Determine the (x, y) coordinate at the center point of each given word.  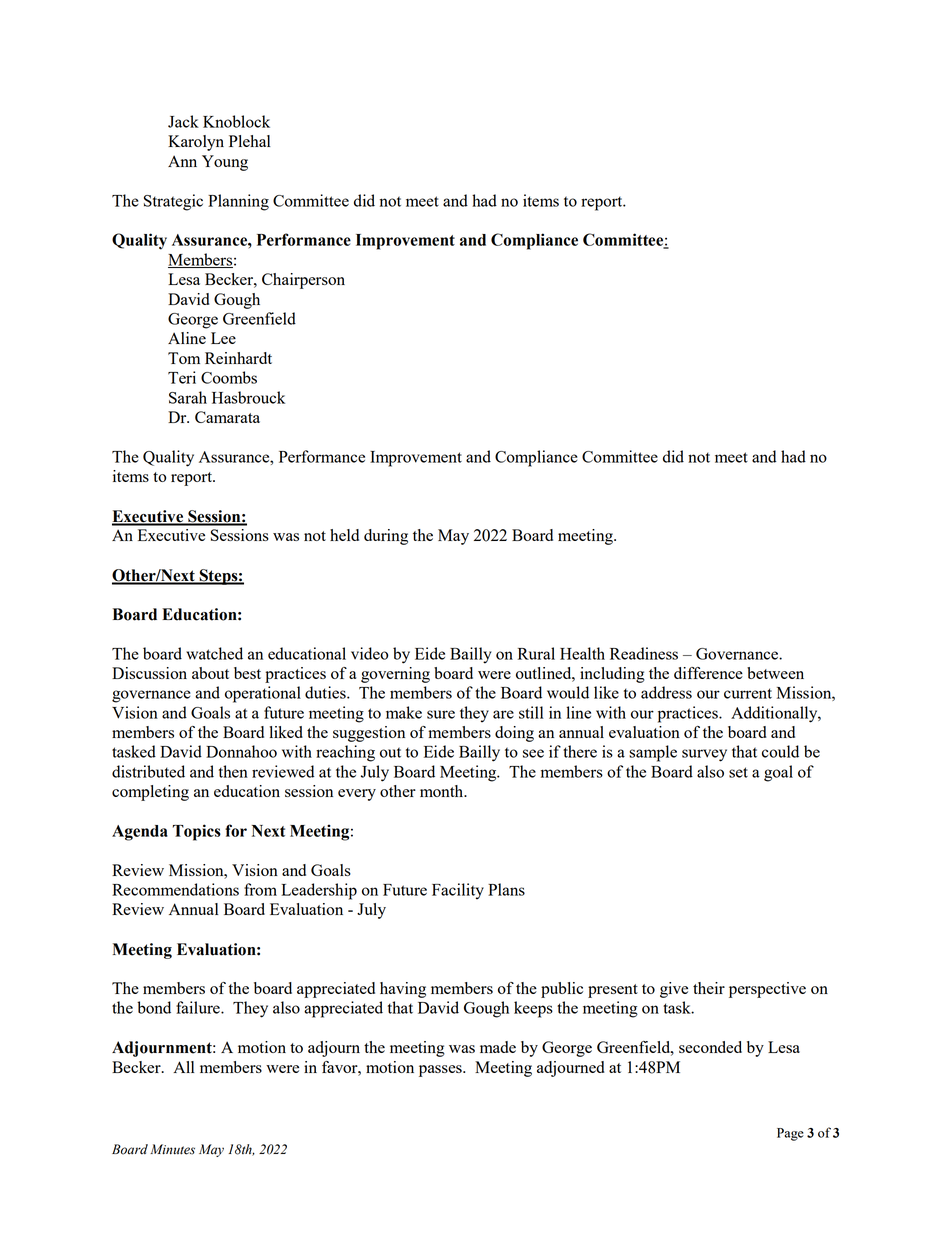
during (386, 537)
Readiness (644, 653)
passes (441, 1071)
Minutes (172, 1149)
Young (225, 163)
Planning (238, 202)
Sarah (188, 397)
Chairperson (303, 281)
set (738, 772)
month (443, 791)
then (233, 771)
